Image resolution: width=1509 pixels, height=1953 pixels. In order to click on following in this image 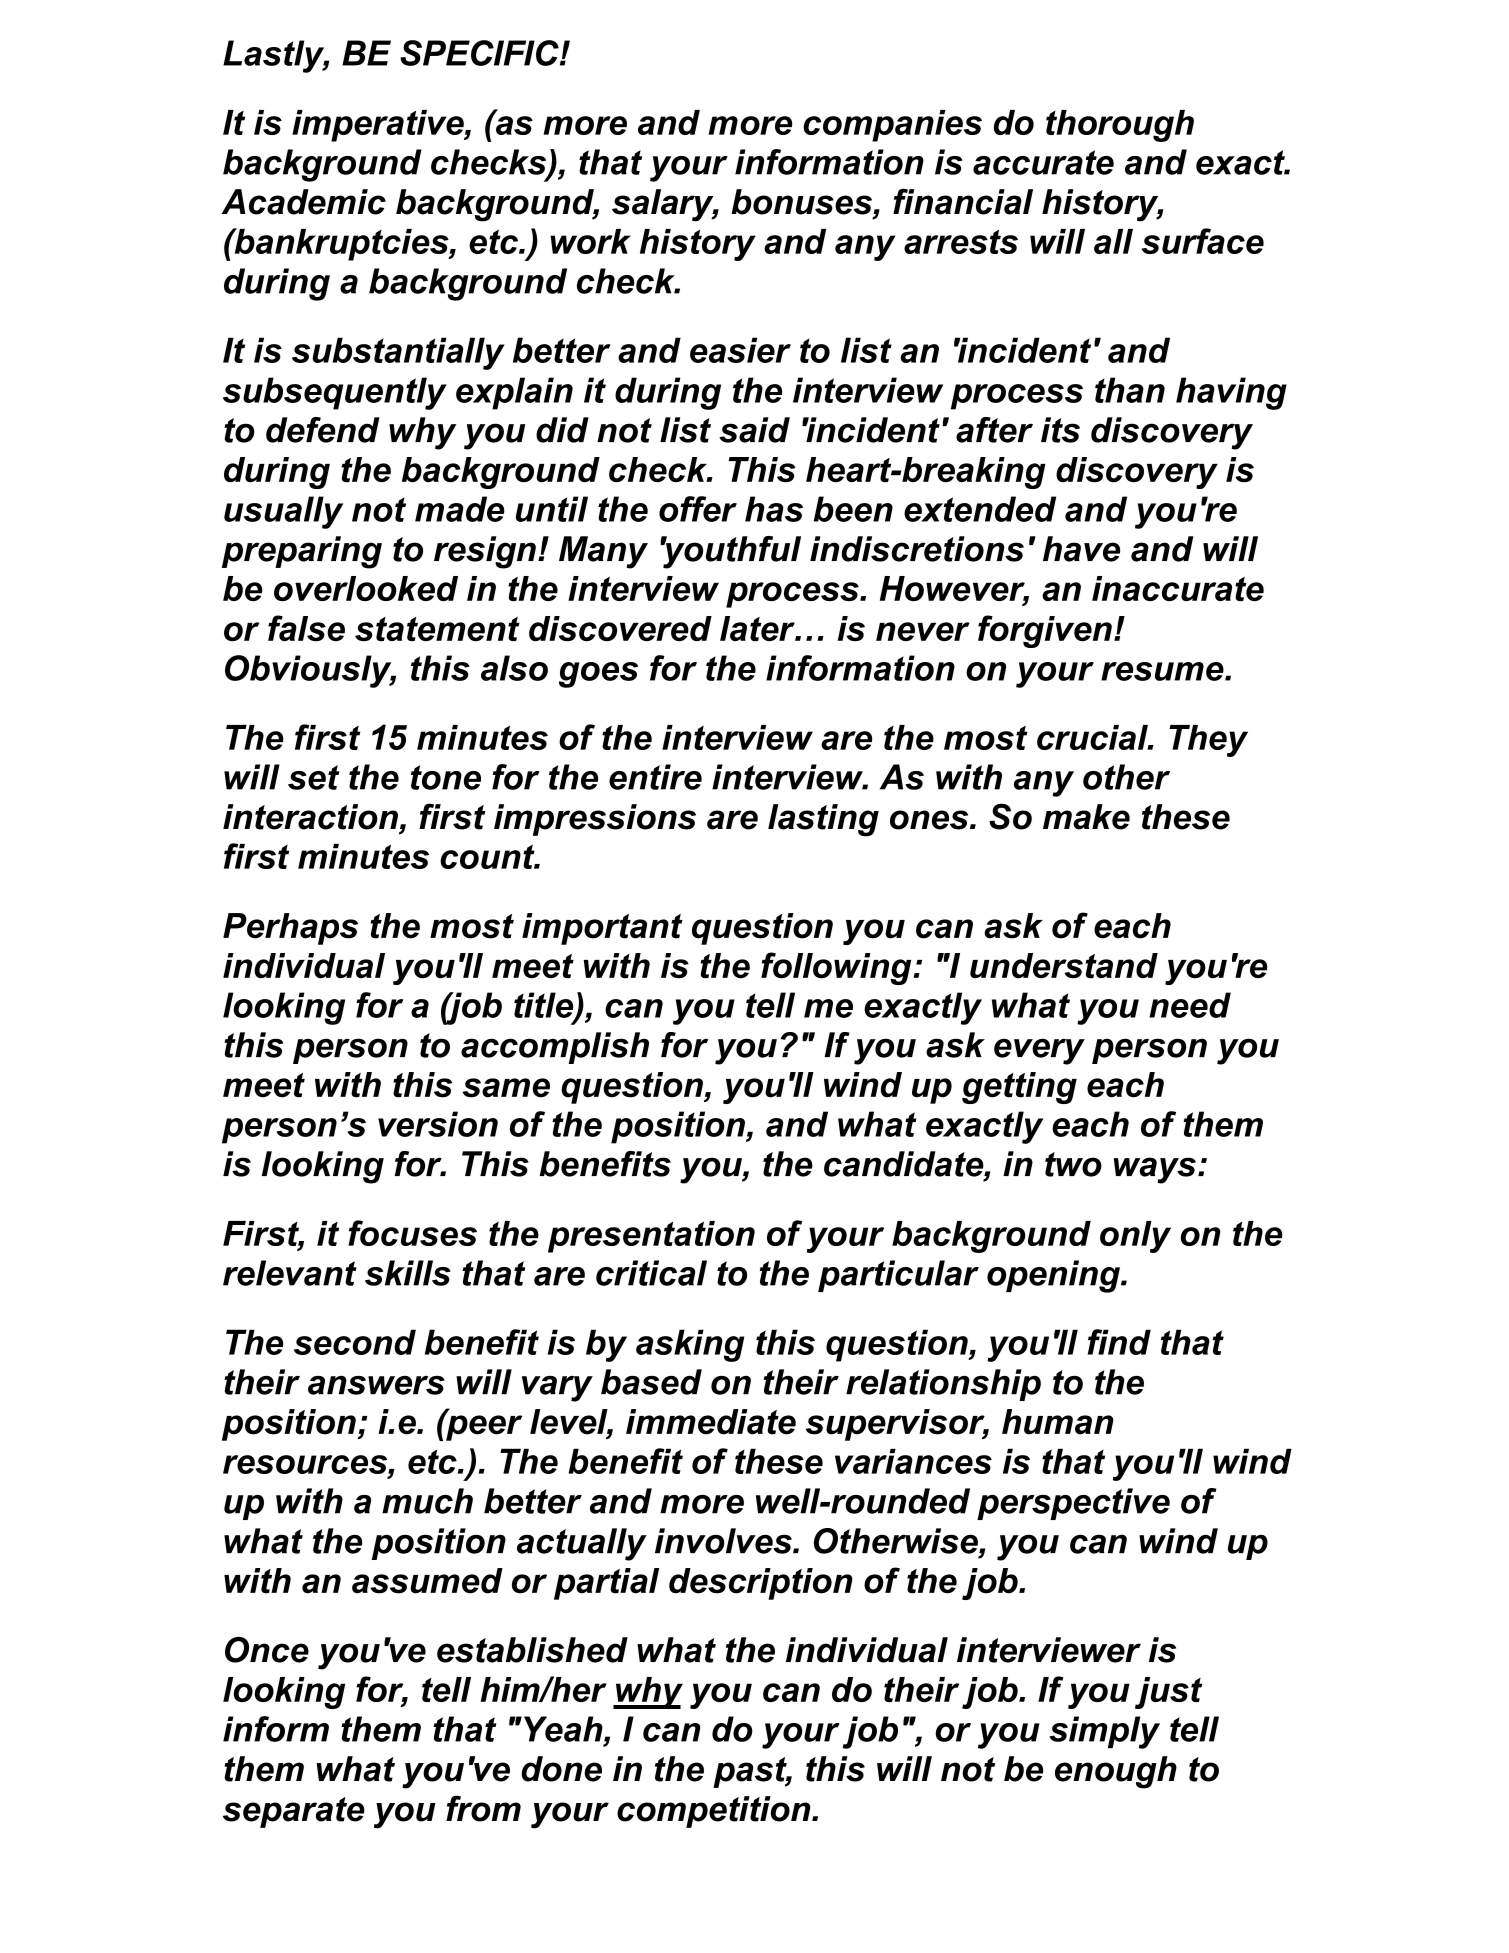, I will do `click(837, 968)`.
